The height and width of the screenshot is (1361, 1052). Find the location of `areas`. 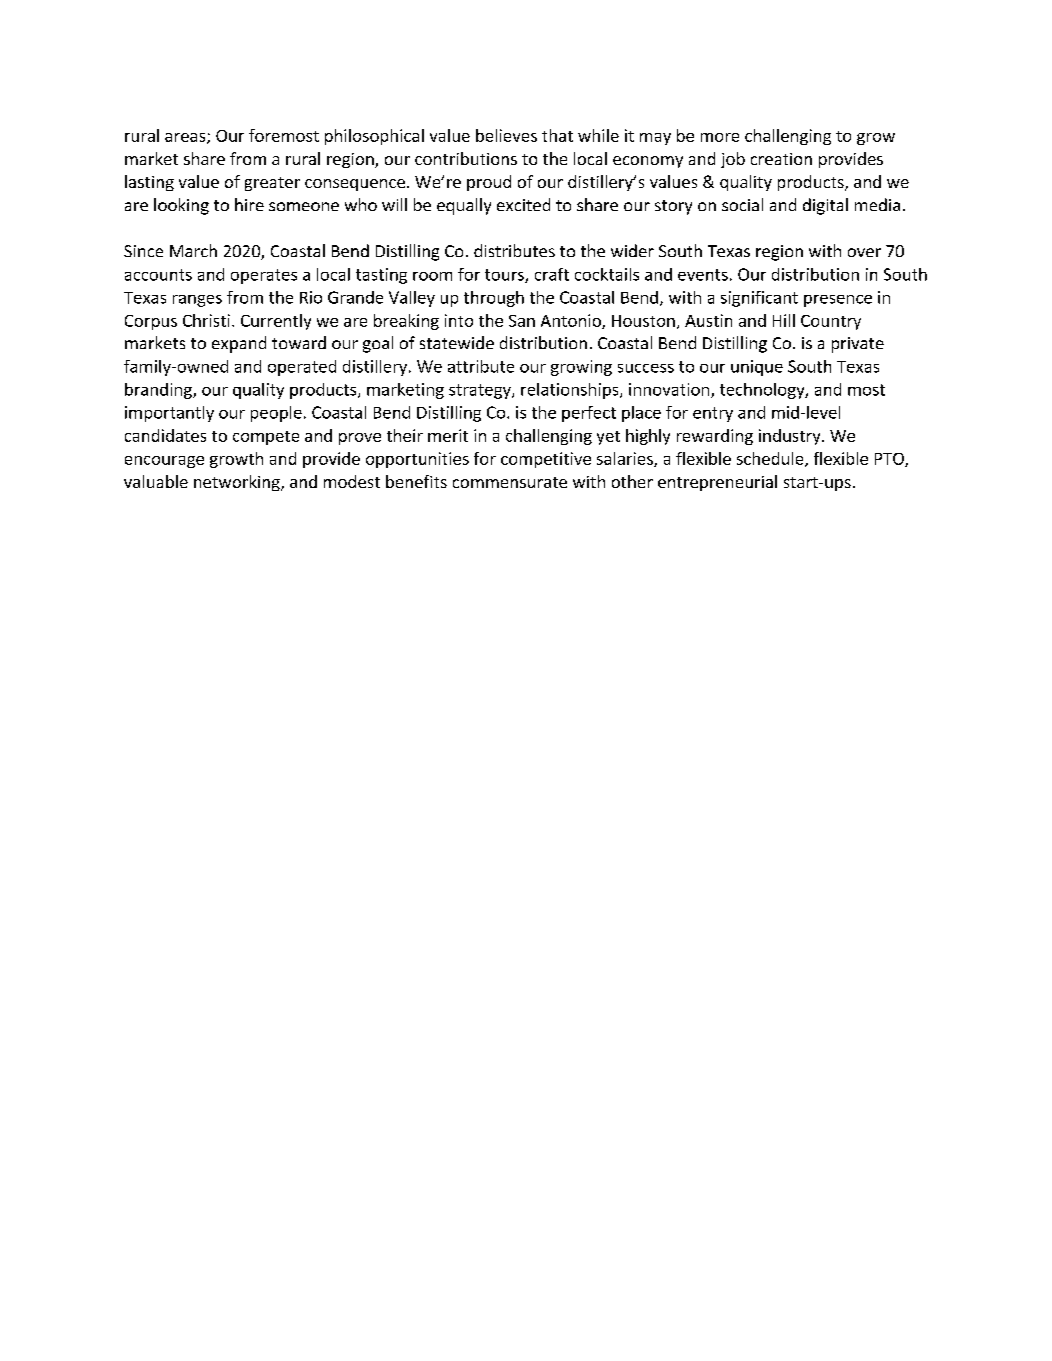

areas is located at coordinates (186, 138).
